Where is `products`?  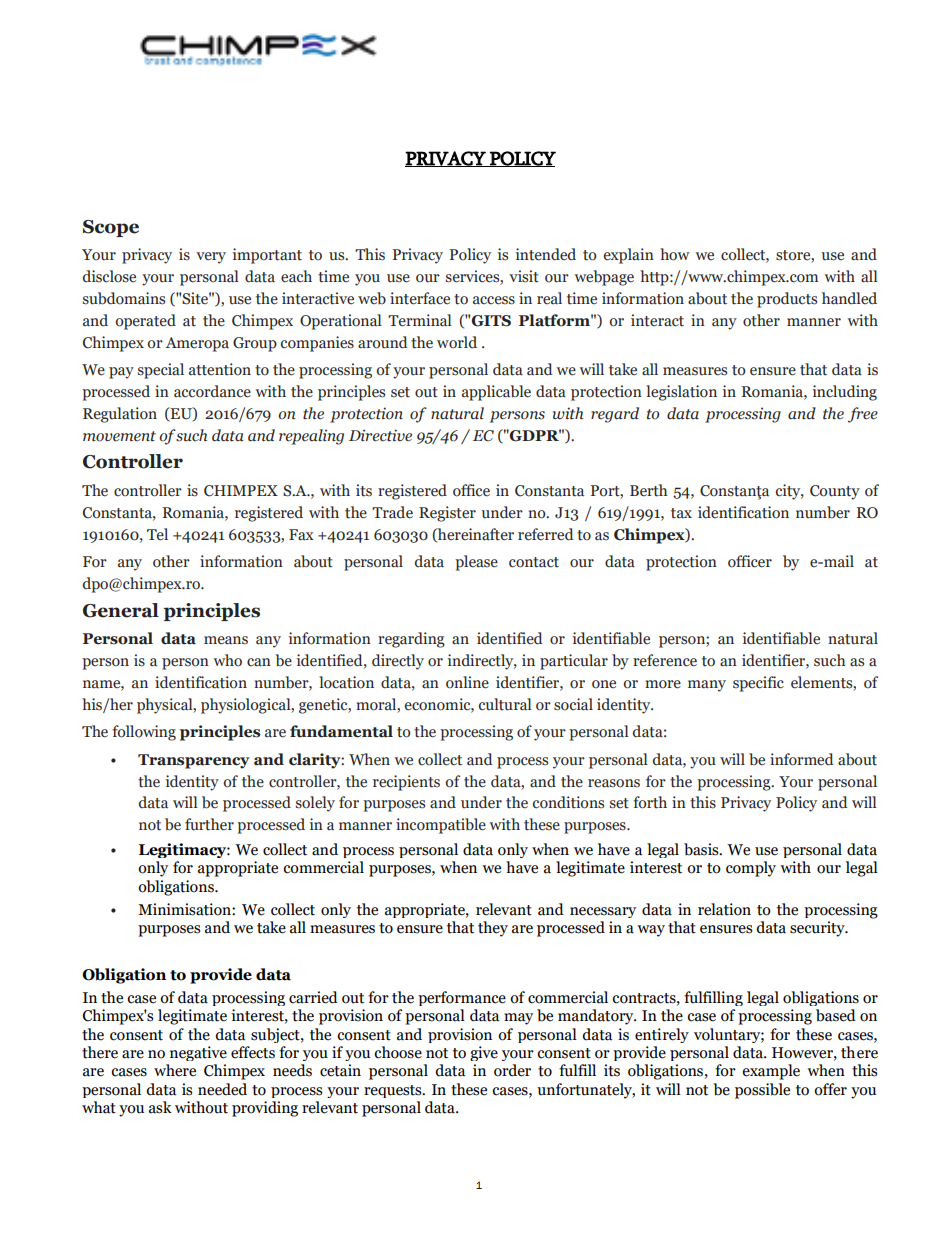
products is located at coordinates (787, 300).
